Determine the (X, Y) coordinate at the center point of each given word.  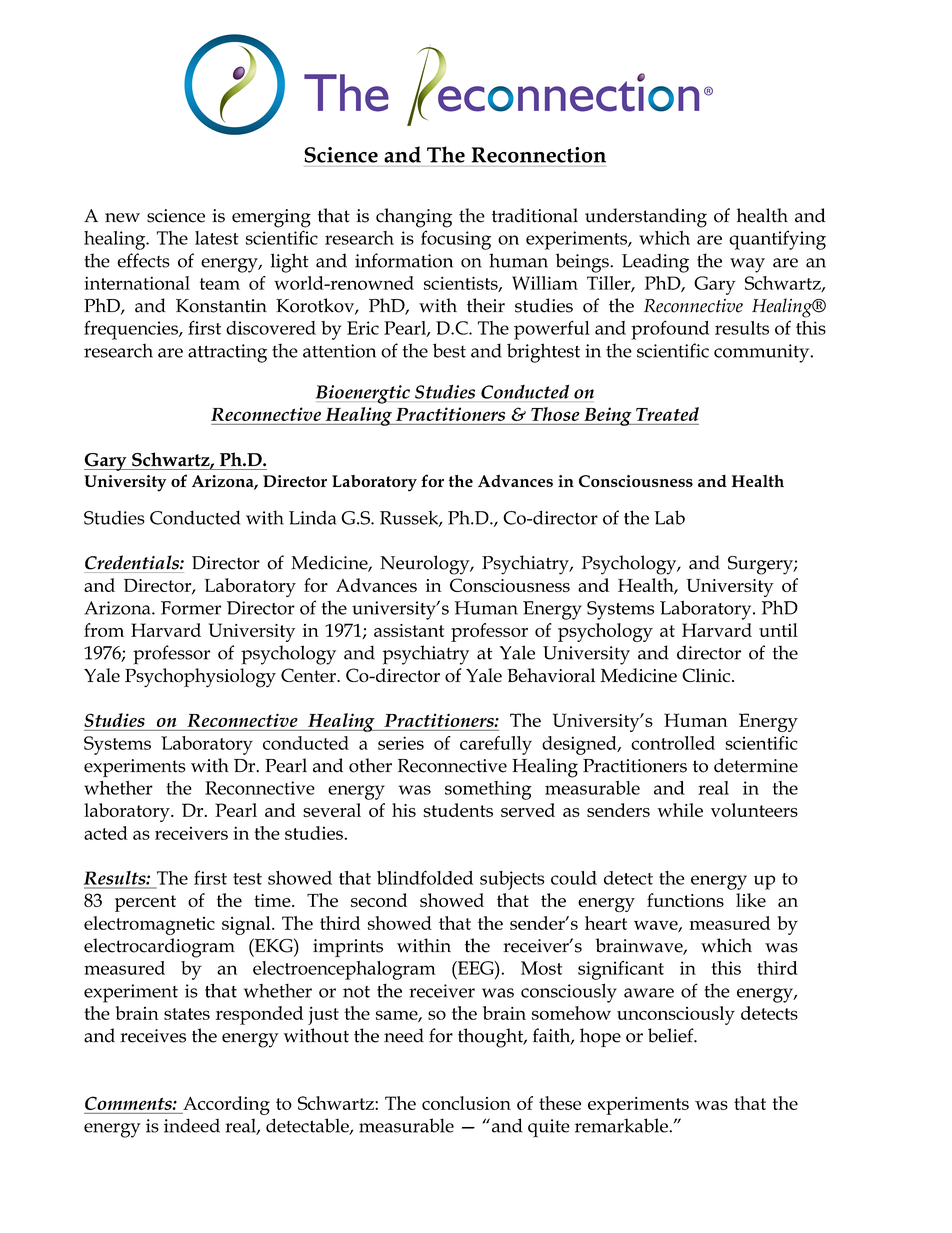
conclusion (466, 1103)
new (122, 218)
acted (106, 833)
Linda (312, 517)
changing (414, 218)
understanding (646, 218)
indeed (192, 1125)
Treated (667, 414)
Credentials (133, 562)
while (680, 810)
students (458, 810)
